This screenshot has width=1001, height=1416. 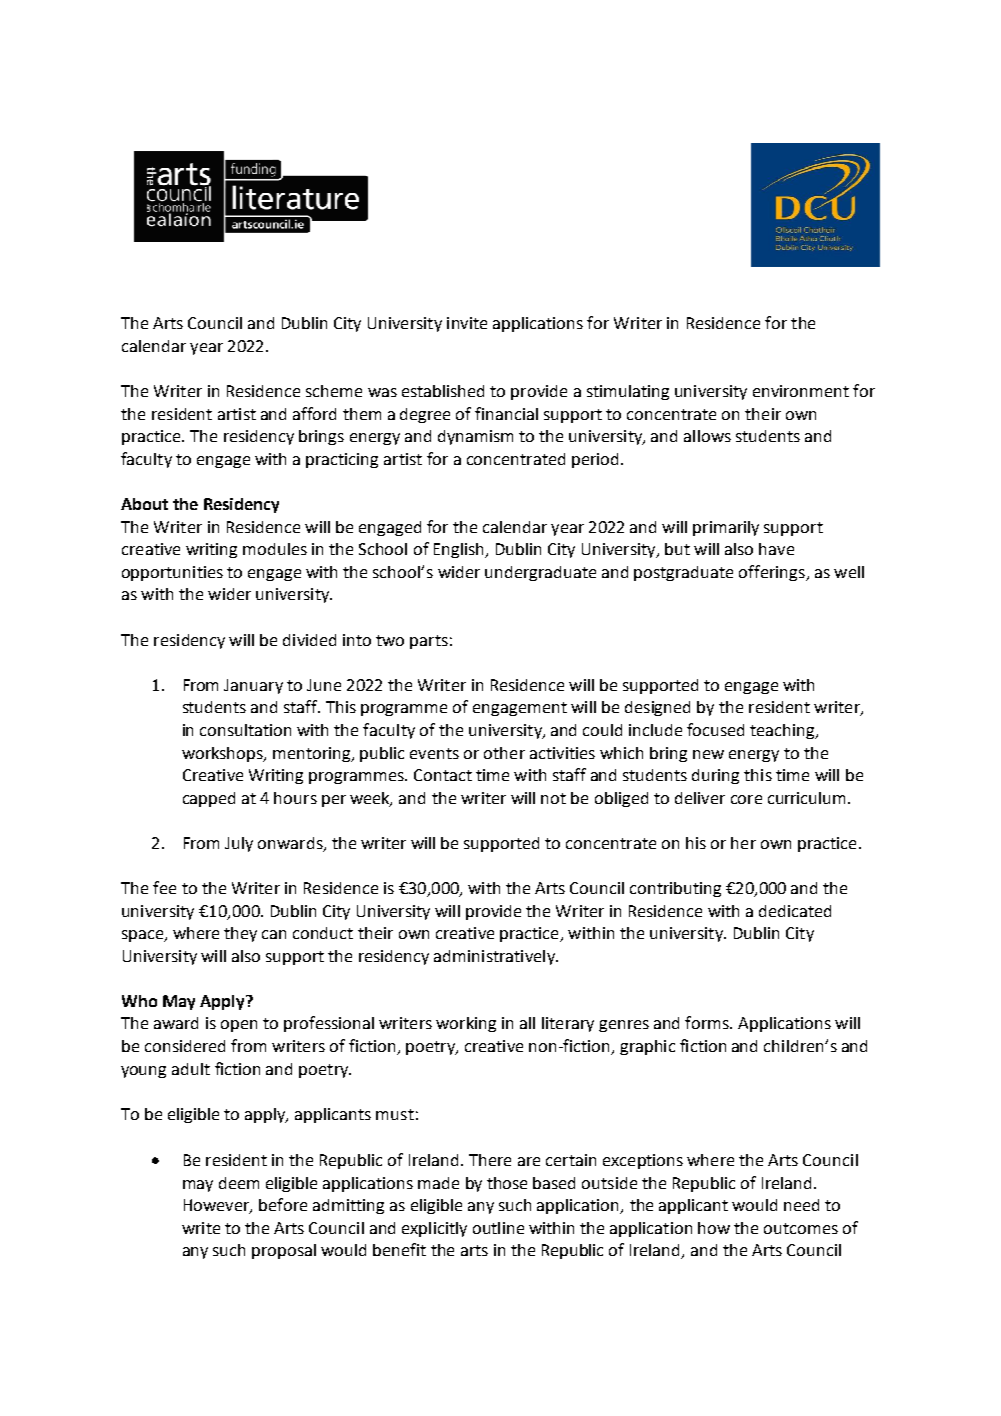 I want to click on scheme, so click(x=334, y=391).
